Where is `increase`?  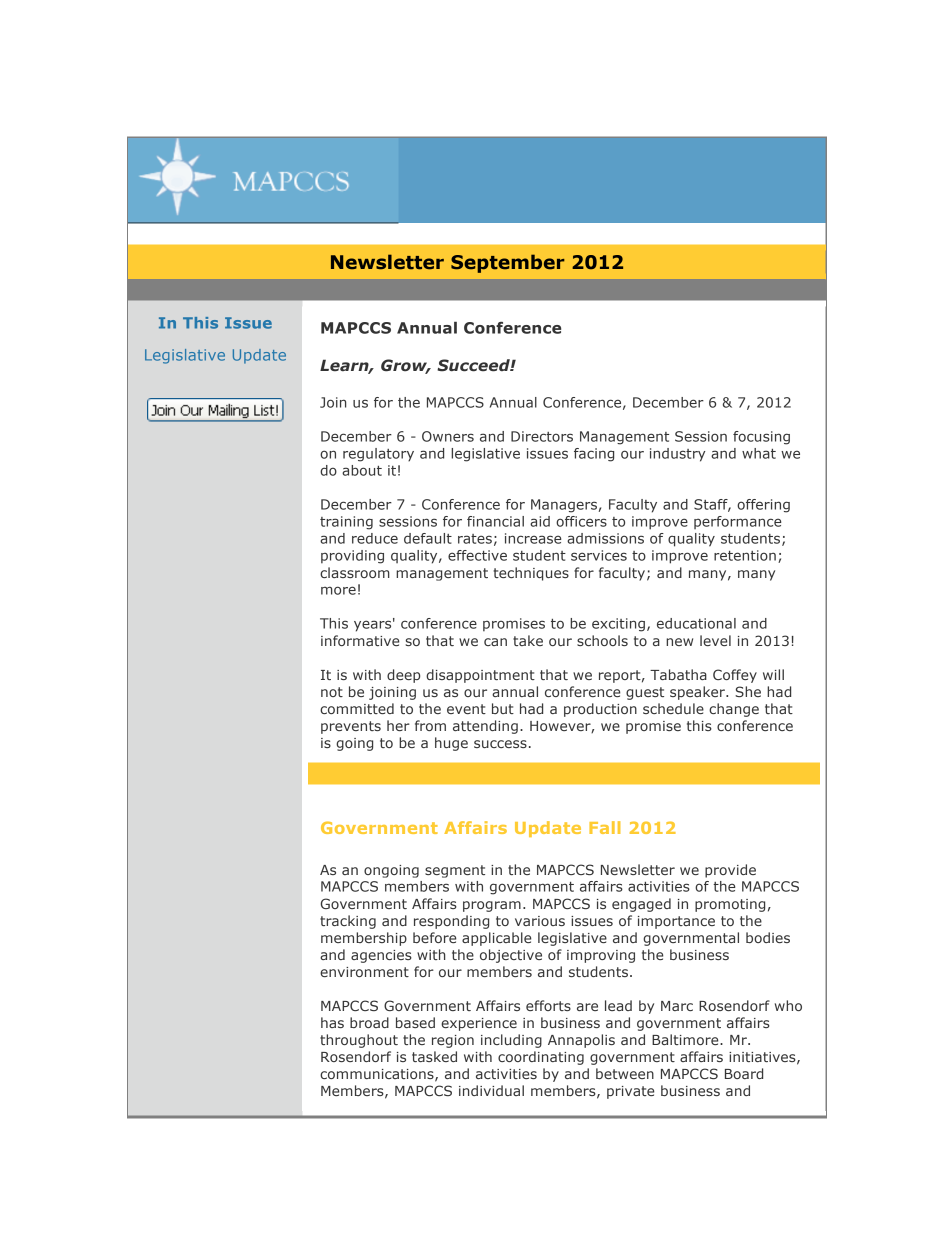 increase is located at coordinates (533, 538).
